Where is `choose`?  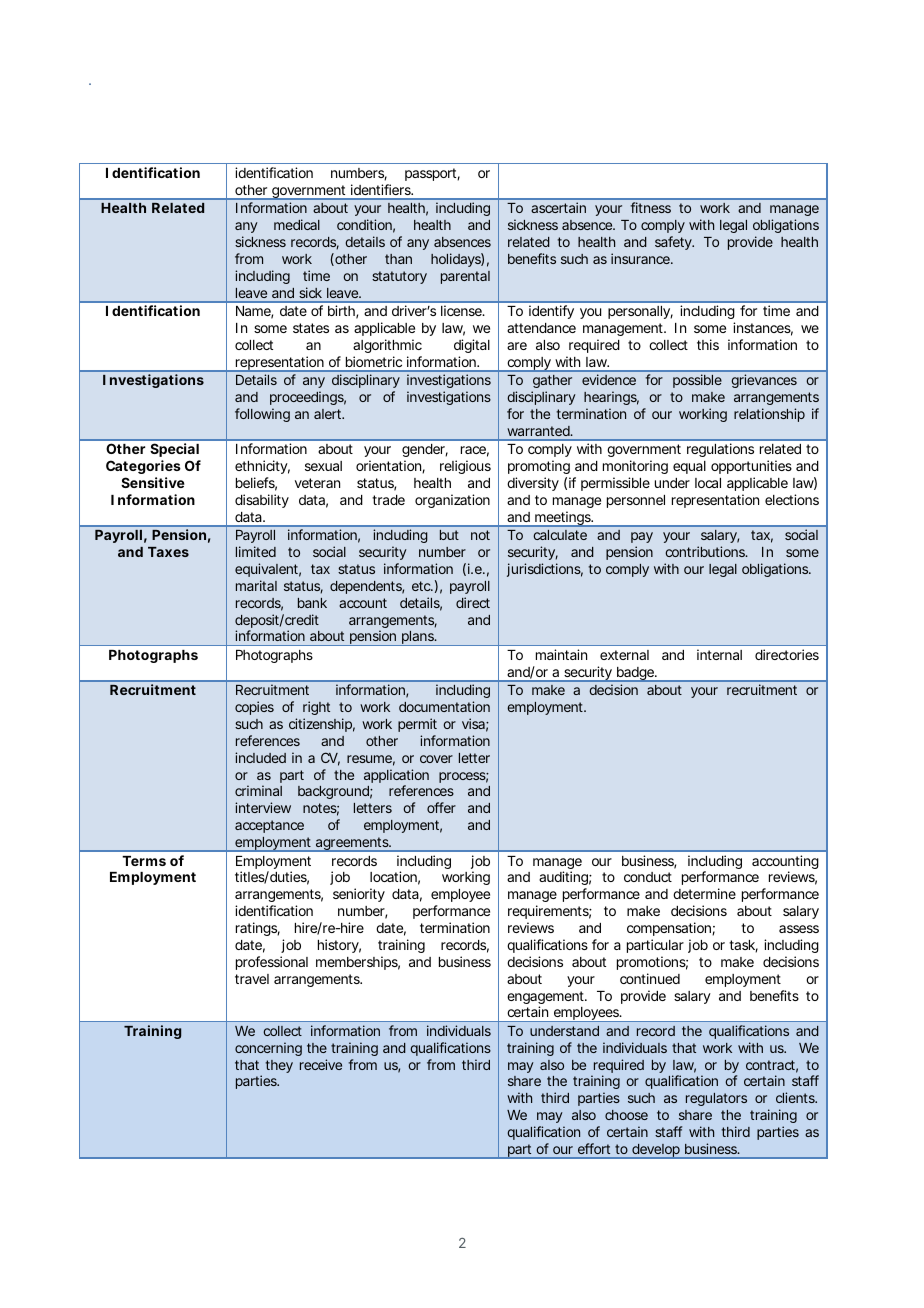
choose is located at coordinates (626, 1115).
